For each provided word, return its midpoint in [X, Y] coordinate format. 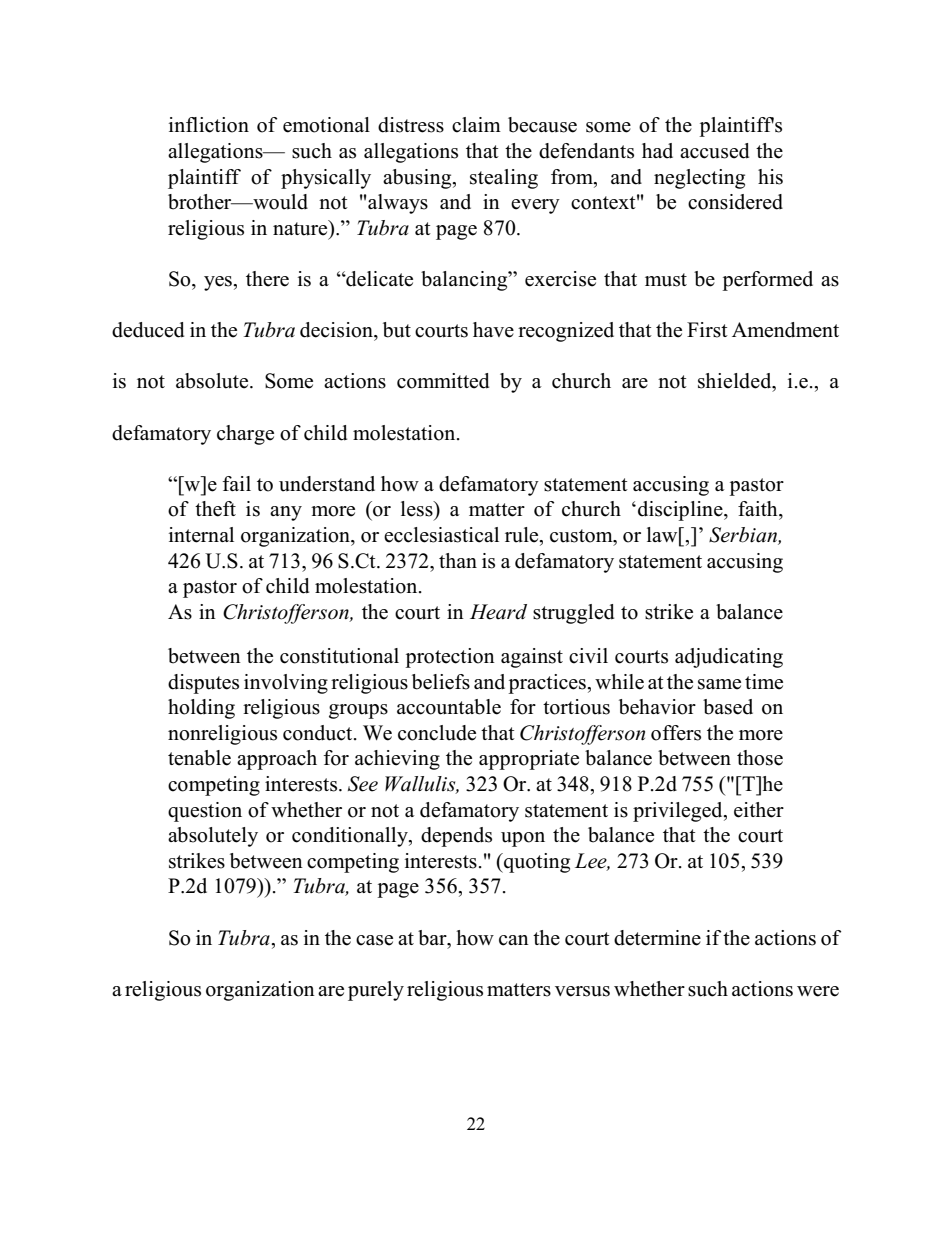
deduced [148, 330]
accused [714, 151]
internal [201, 535]
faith [759, 508]
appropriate [529, 760]
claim [476, 125]
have [493, 330]
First [707, 330]
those [760, 758]
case [374, 940]
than [458, 560]
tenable [199, 758]
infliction [209, 125]
